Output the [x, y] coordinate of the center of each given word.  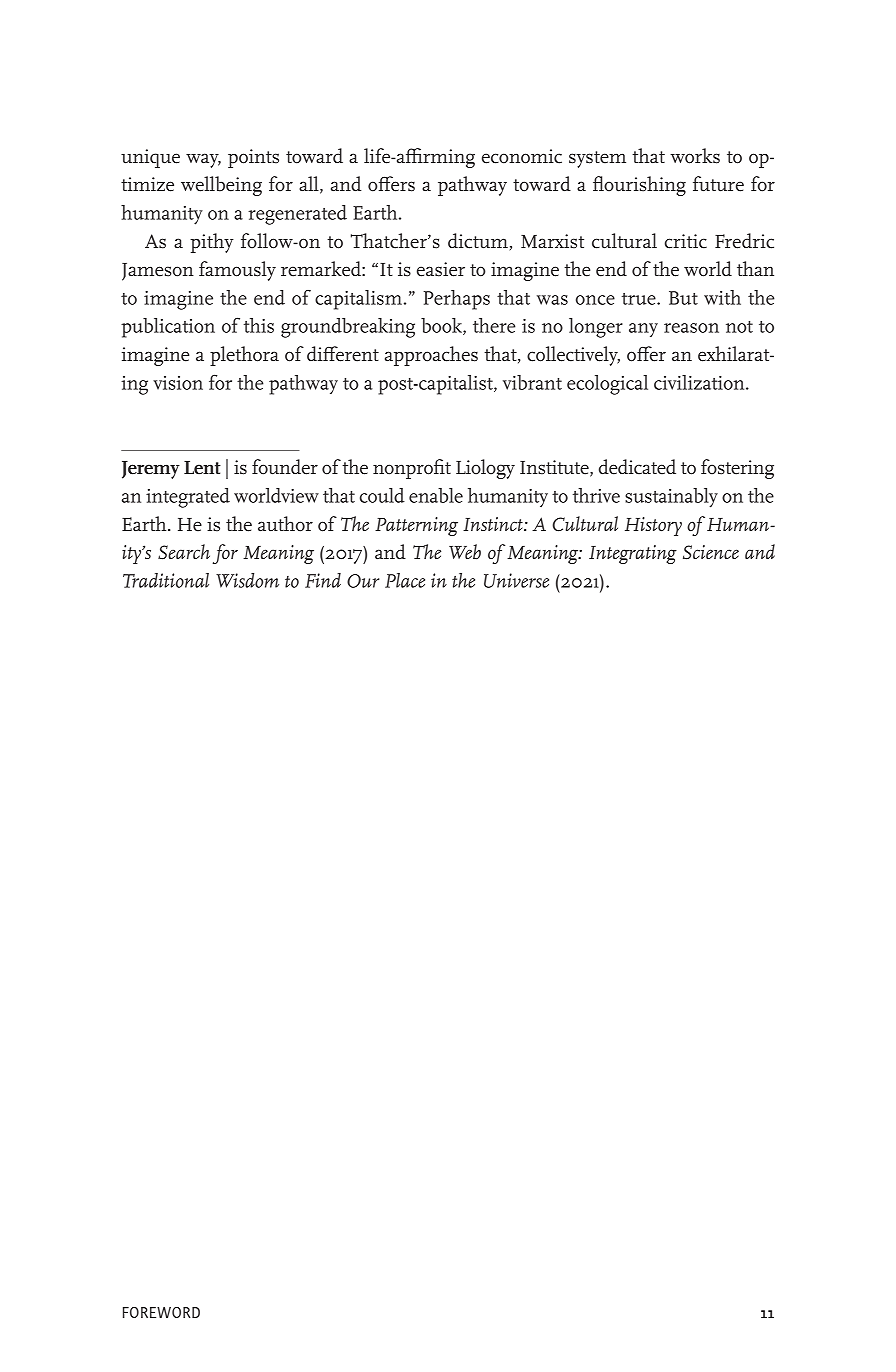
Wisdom [247, 580]
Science [711, 552]
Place [405, 580]
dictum [478, 241]
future [718, 184]
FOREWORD [161, 1312]
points [253, 158]
